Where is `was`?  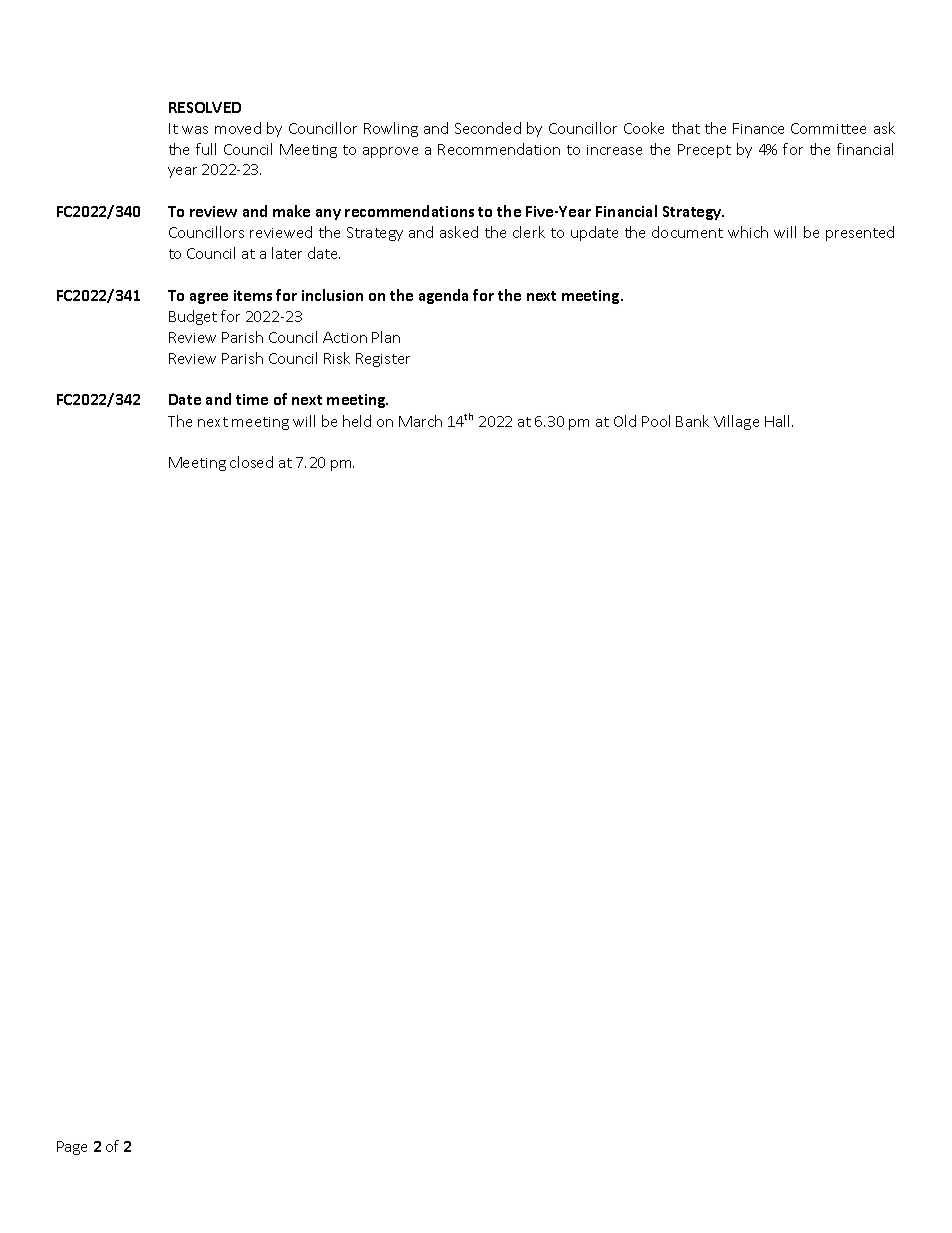 was is located at coordinates (195, 130).
